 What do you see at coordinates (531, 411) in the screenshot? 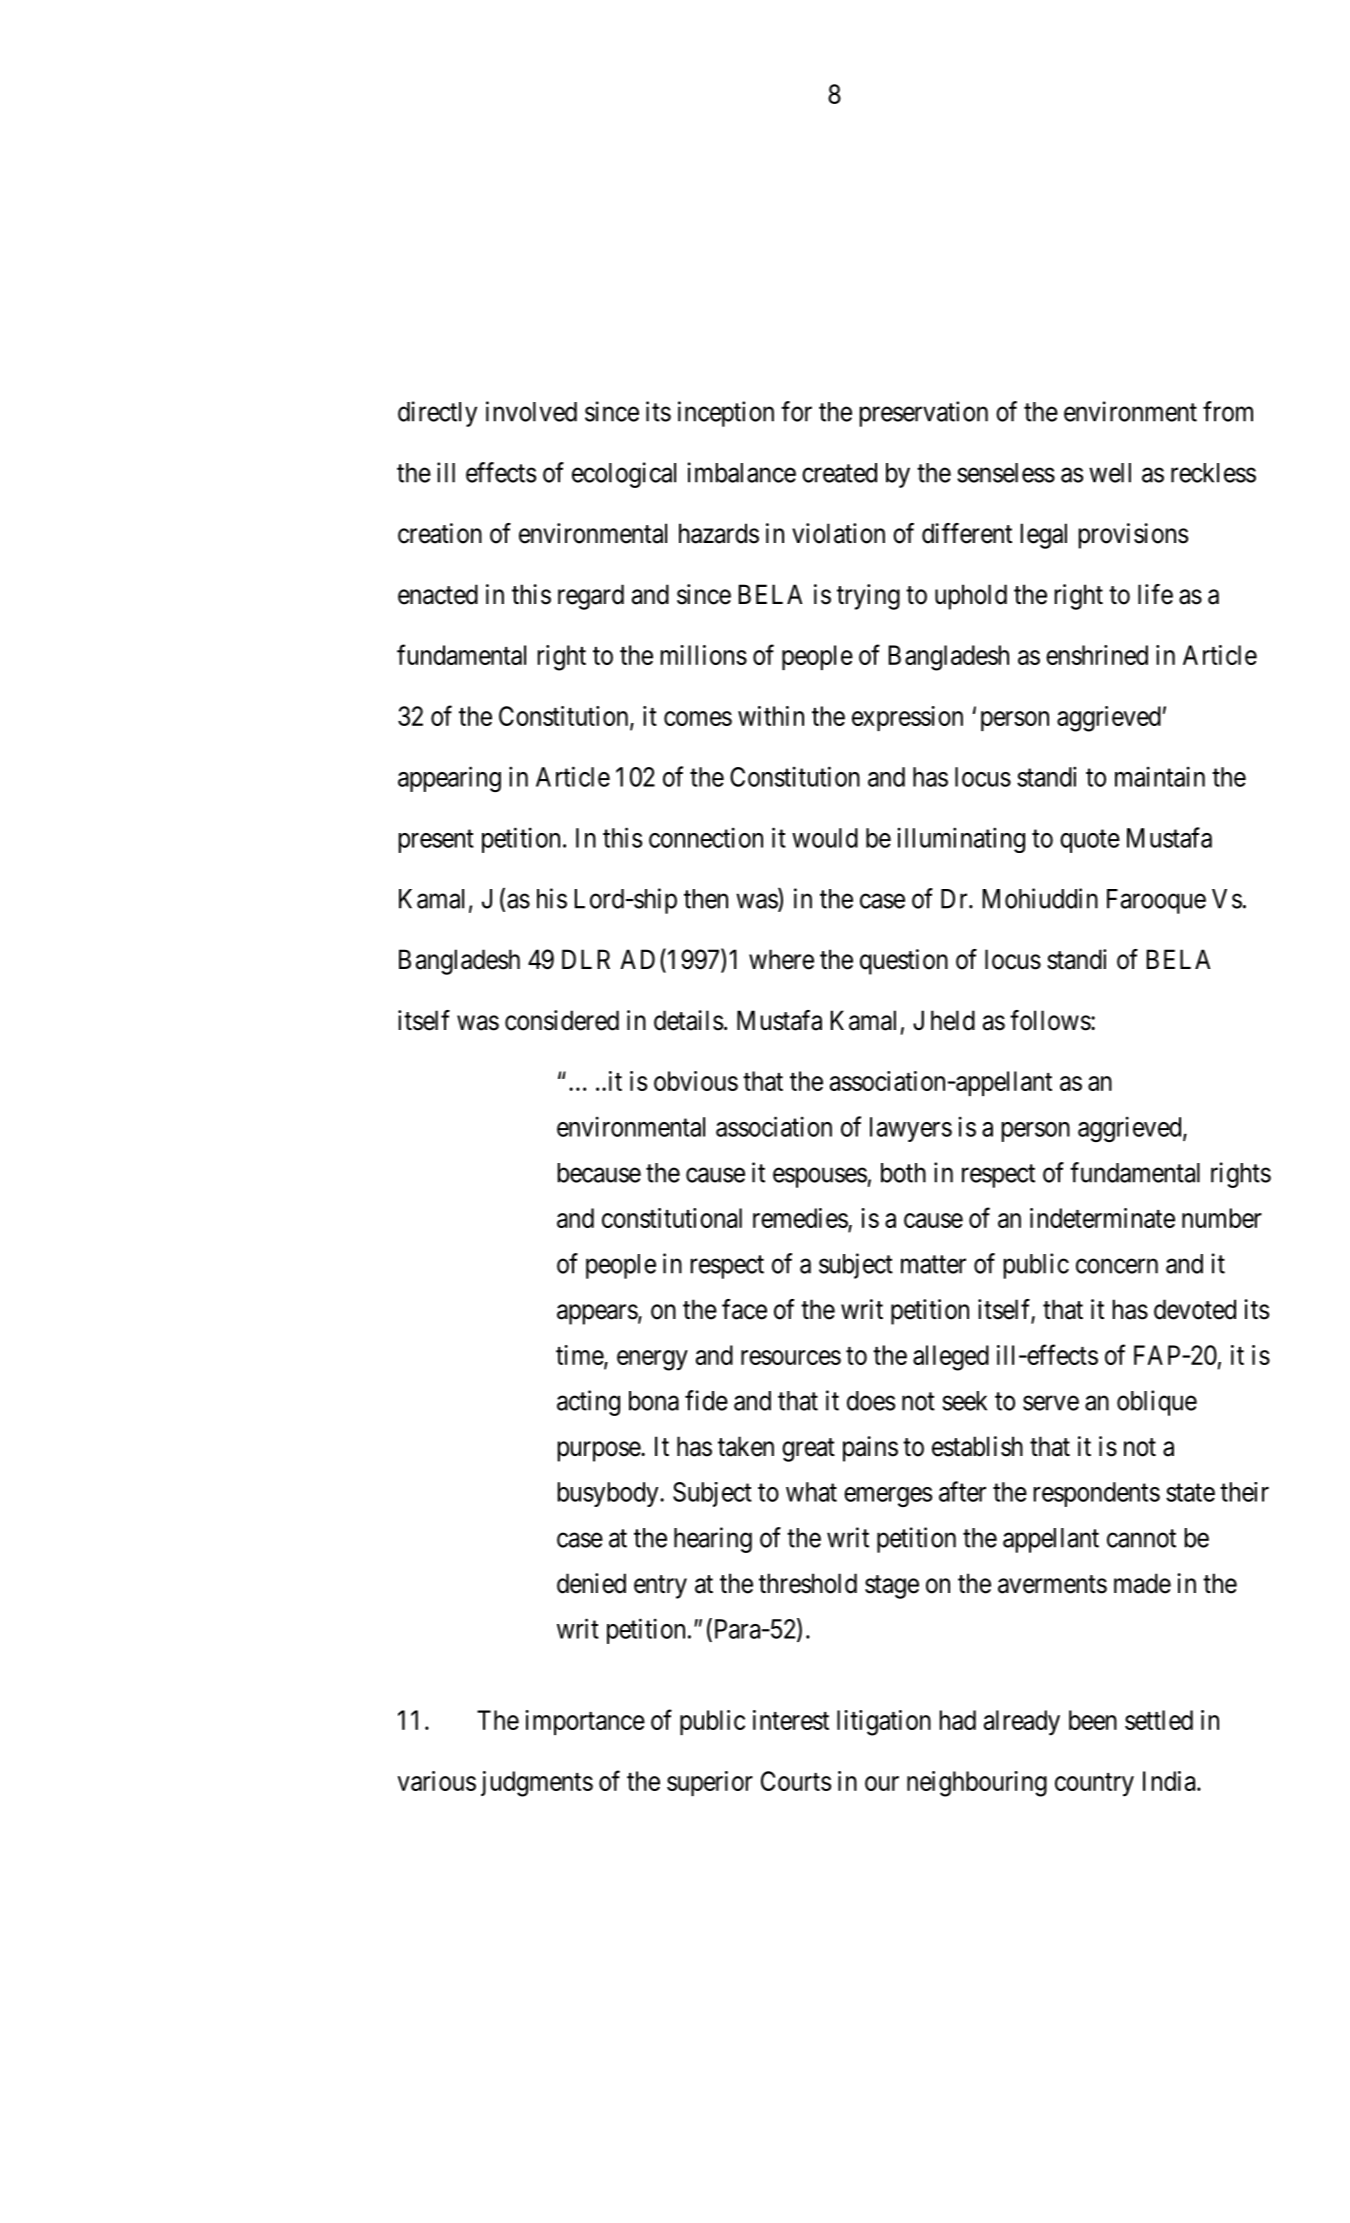
I see `involved` at bounding box center [531, 411].
